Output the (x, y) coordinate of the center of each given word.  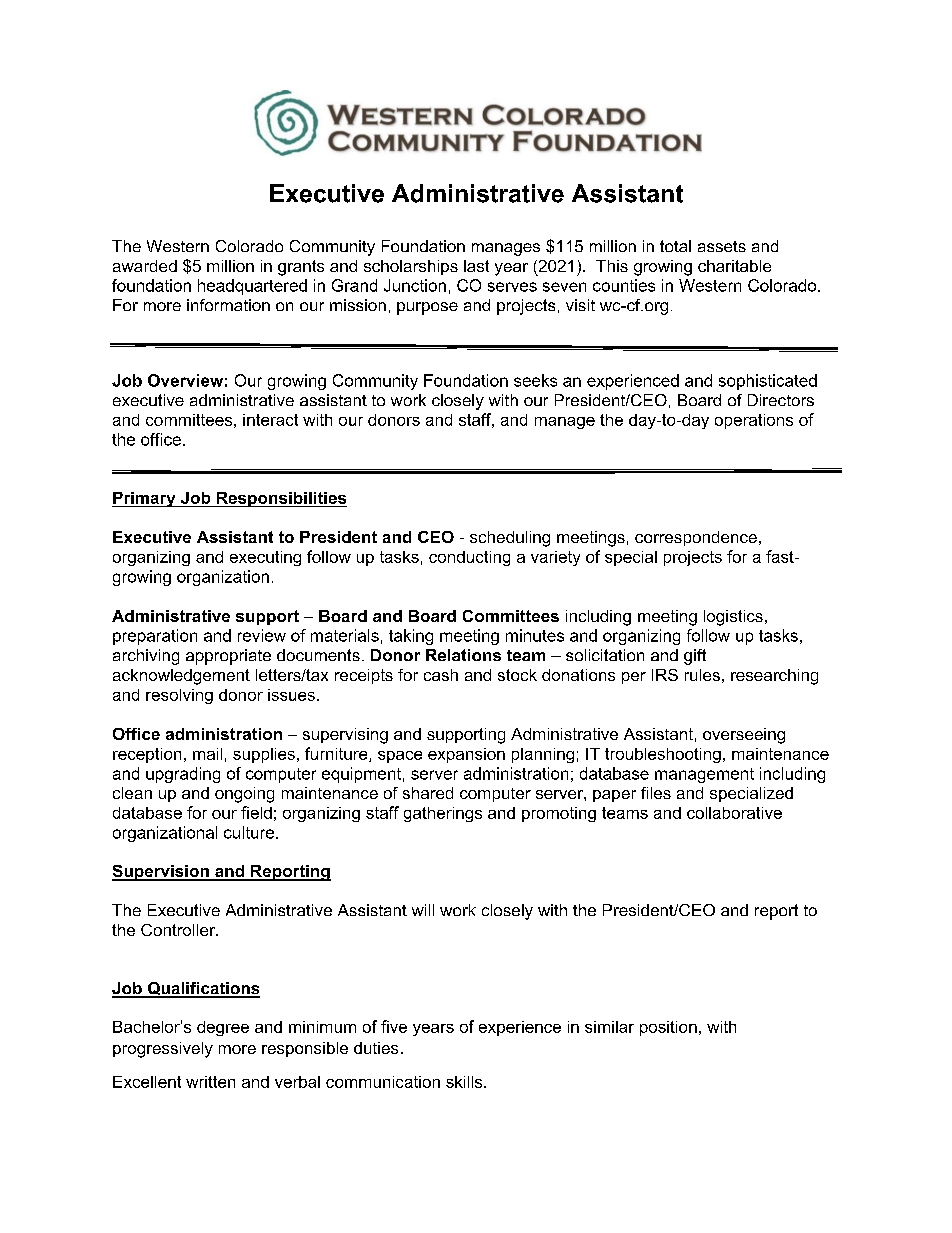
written (210, 1082)
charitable (734, 266)
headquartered (252, 287)
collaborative (734, 813)
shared (428, 793)
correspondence (696, 538)
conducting (469, 558)
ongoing (244, 795)
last (476, 266)
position (668, 1028)
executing (265, 558)
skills (465, 1082)
